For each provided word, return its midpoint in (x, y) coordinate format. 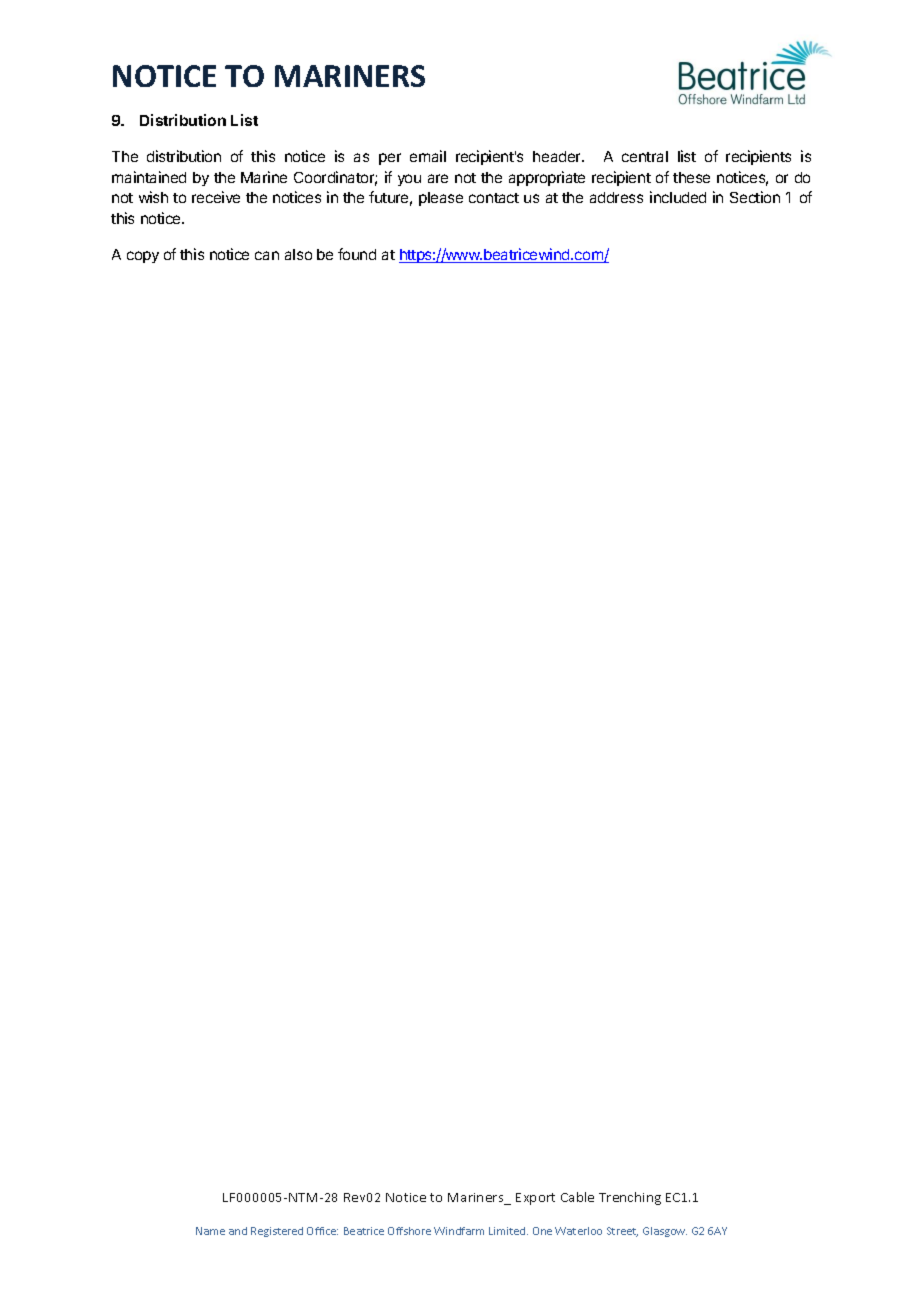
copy (143, 257)
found (357, 254)
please (441, 199)
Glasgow (665, 1232)
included (678, 197)
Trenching (630, 1198)
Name (210, 1231)
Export (535, 1199)
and (238, 1231)
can (267, 255)
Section (755, 197)
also (298, 254)
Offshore (409, 1231)
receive (216, 197)
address (616, 197)
